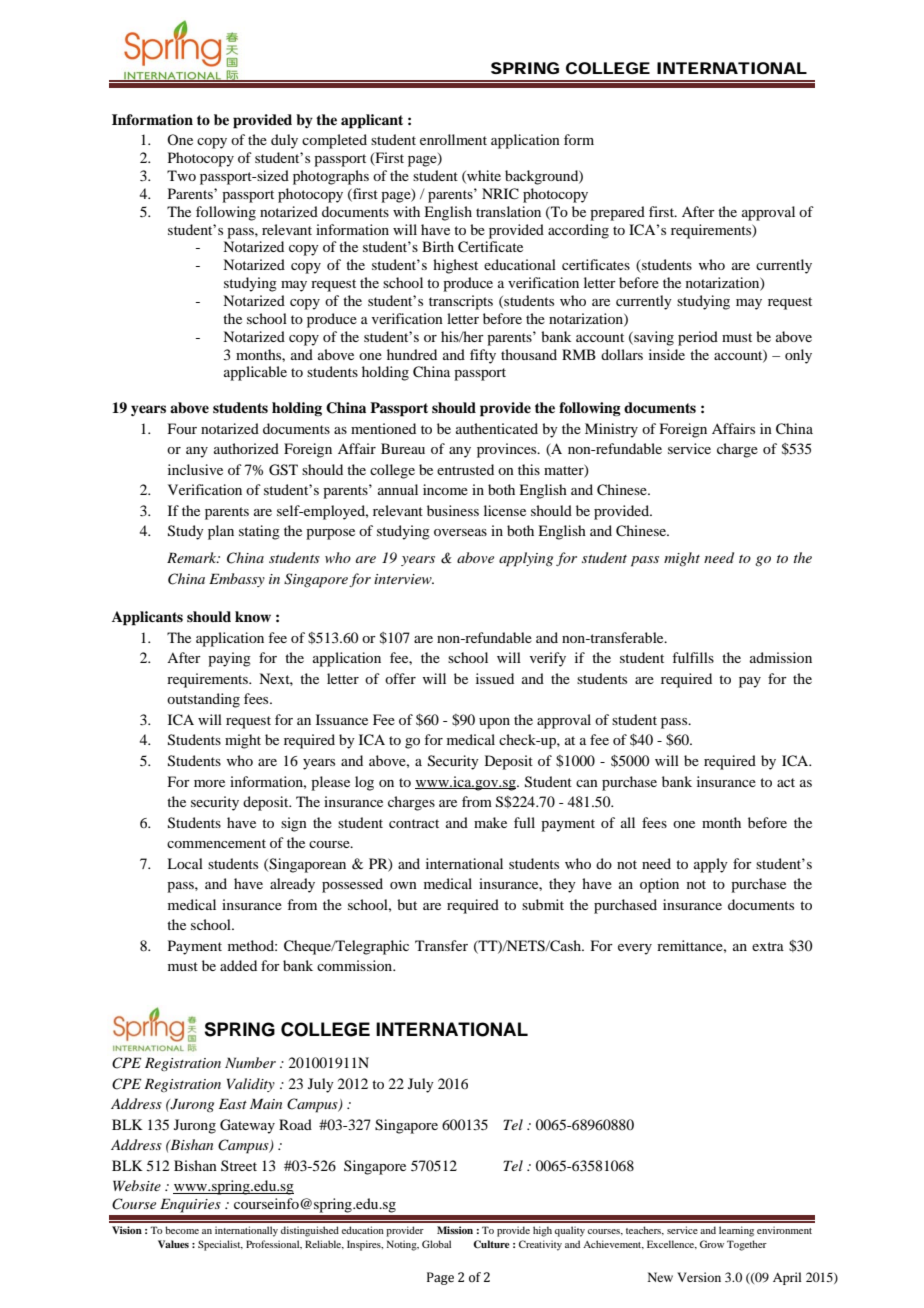  Describe the element at coordinates (407, 904) in the page. I see `but` at that location.
